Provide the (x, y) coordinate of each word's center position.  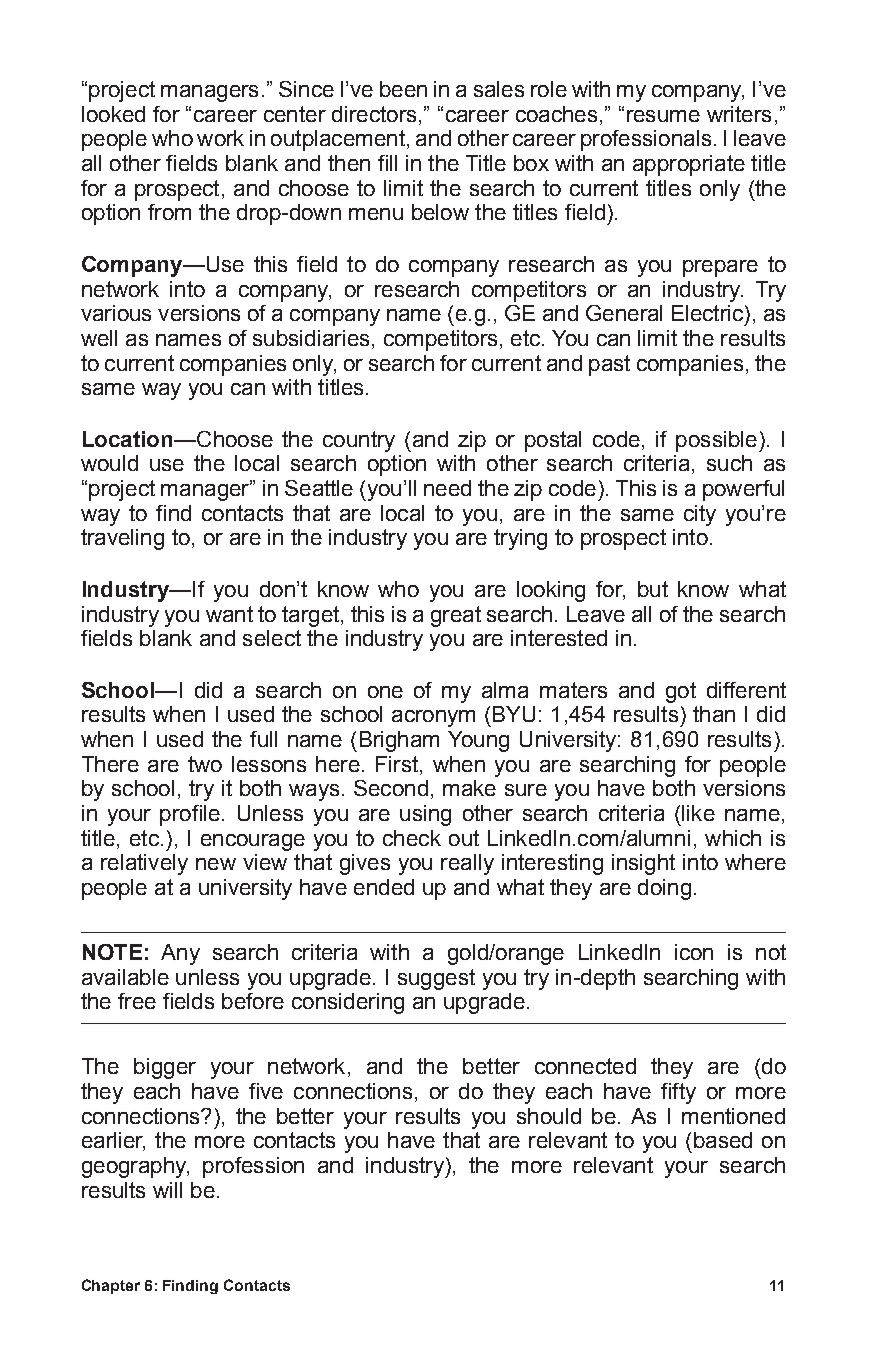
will (167, 1190)
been (403, 89)
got (681, 692)
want (229, 614)
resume (663, 116)
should (549, 1116)
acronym (433, 718)
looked (113, 114)
